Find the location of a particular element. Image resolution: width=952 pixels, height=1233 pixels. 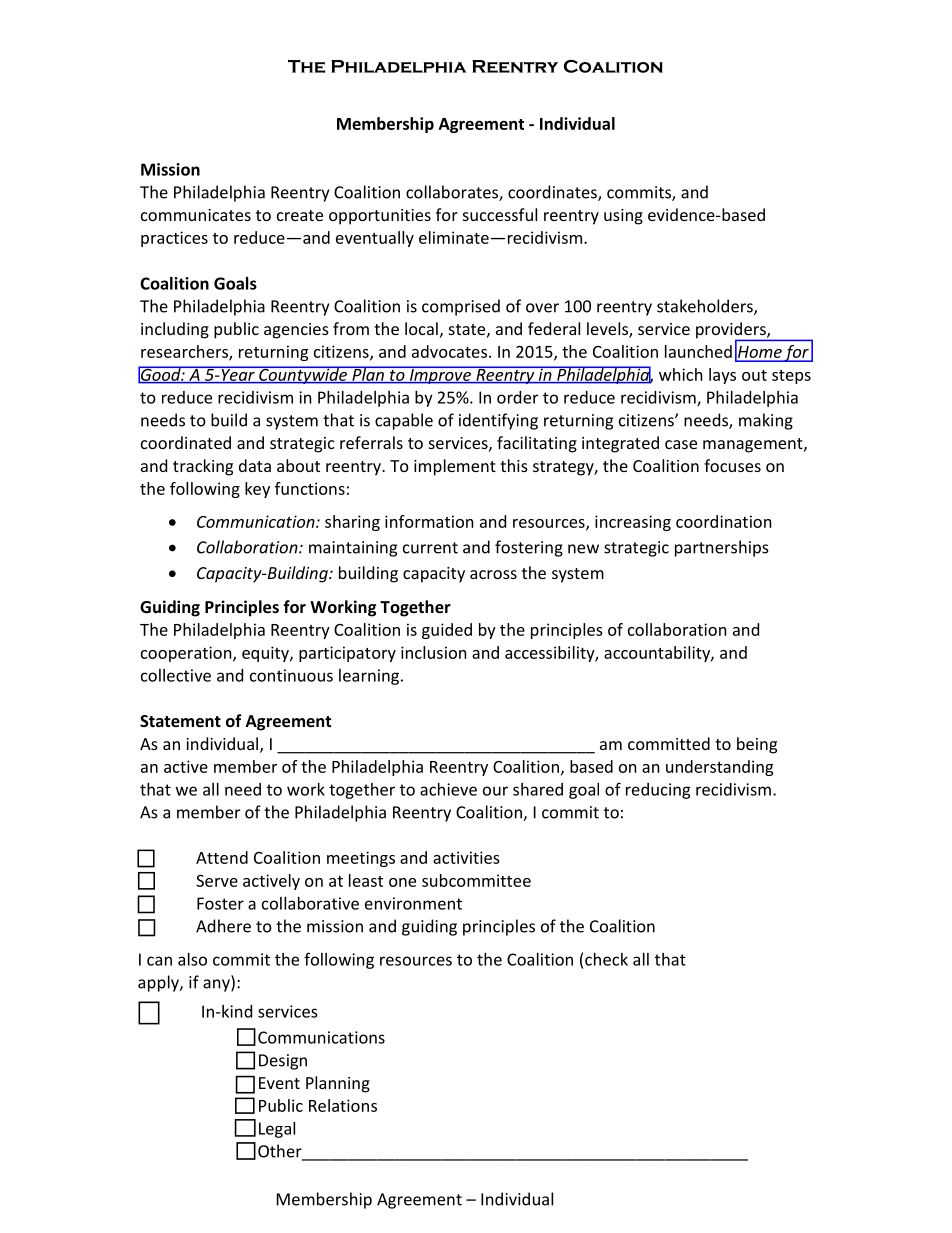

using is located at coordinates (623, 217).
